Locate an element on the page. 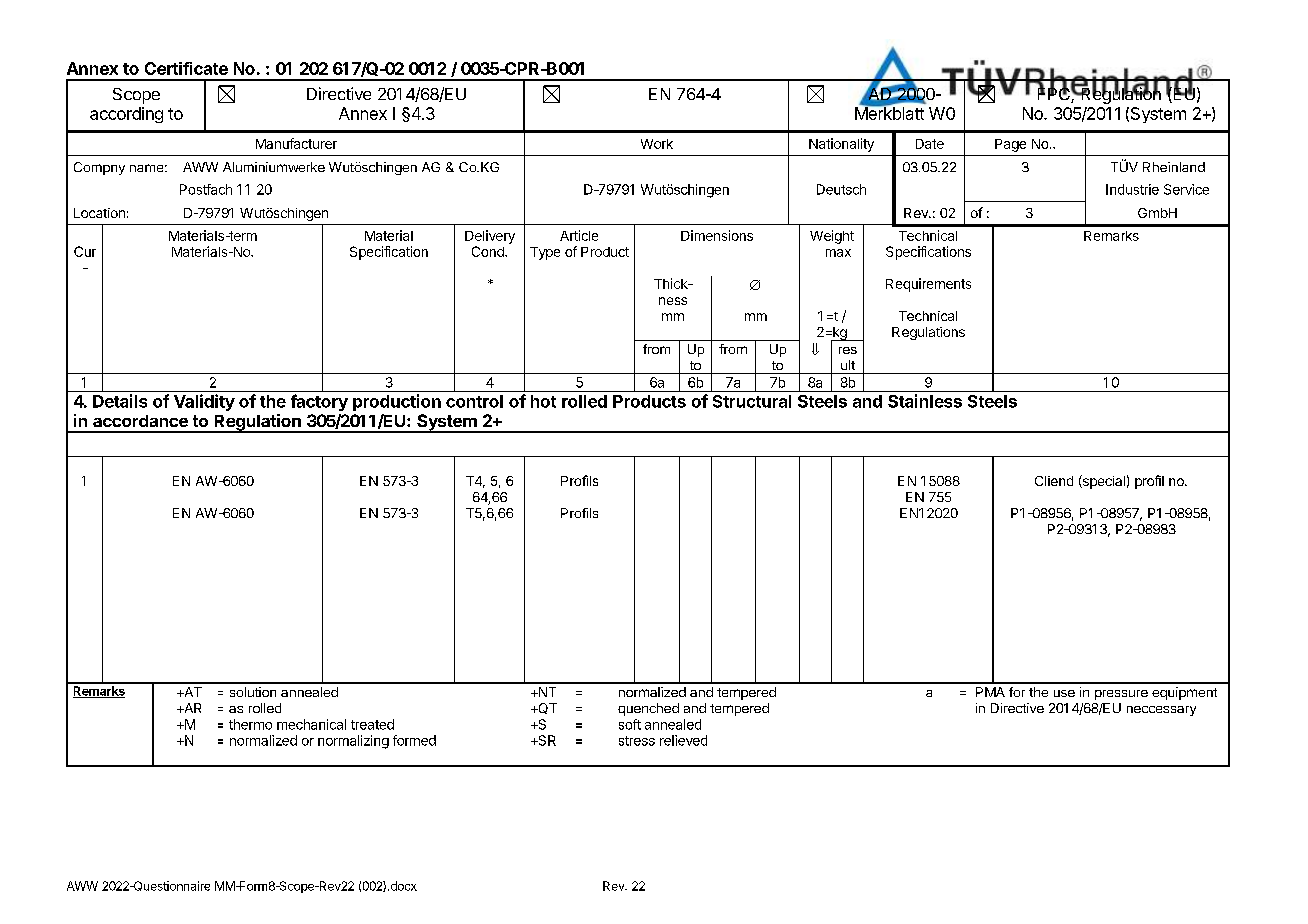 This document has width=1308, height=924. accordance is located at coordinates (140, 421).
